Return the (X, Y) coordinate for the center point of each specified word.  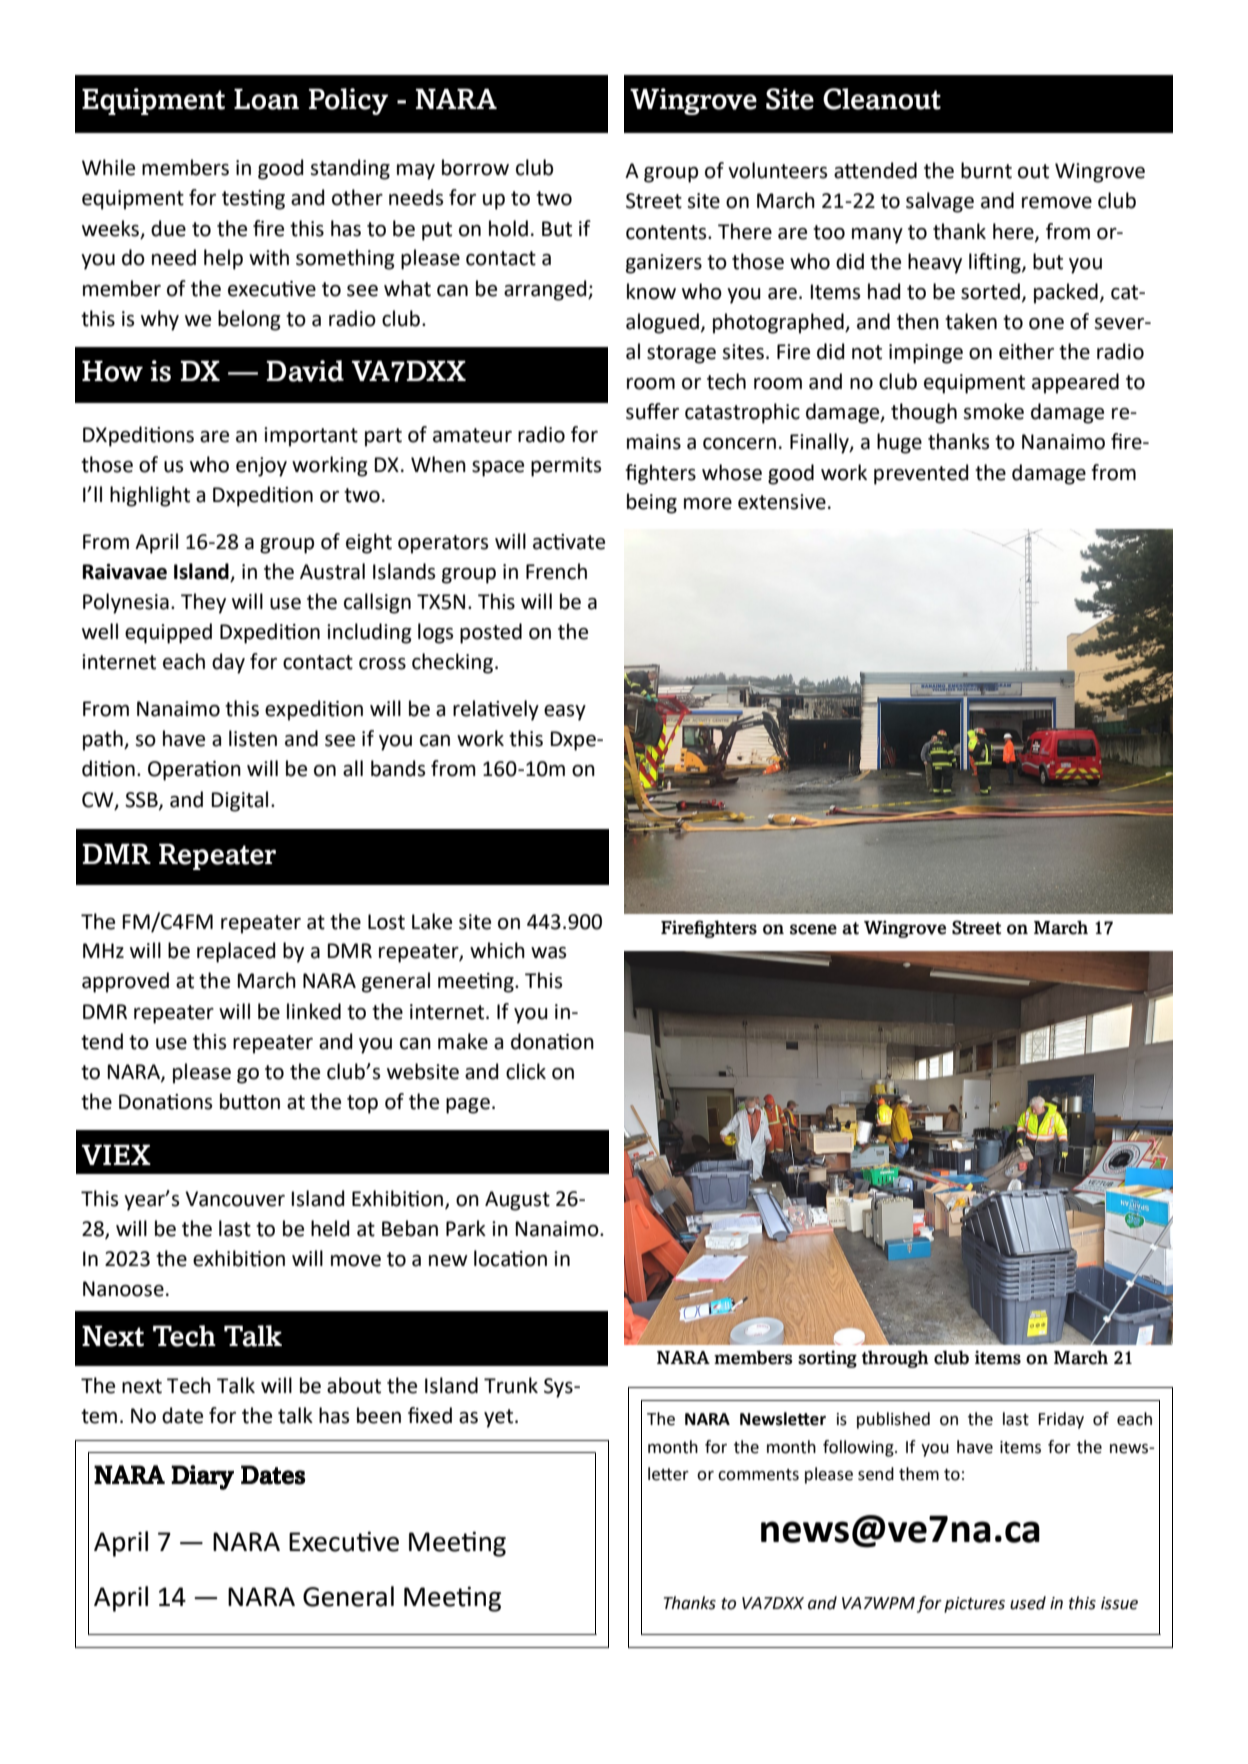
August (517, 1201)
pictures (974, 1605)
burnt (986, 170)
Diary (202, 1477)
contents (667, 232)
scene (813, 929)
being (652, 503)
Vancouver (235, 1199)
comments (758, 1475)
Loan (266, 99)
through (895, 1359)
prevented (921, 474)
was (548, 953)
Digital (240, 801)
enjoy (261, 467)
